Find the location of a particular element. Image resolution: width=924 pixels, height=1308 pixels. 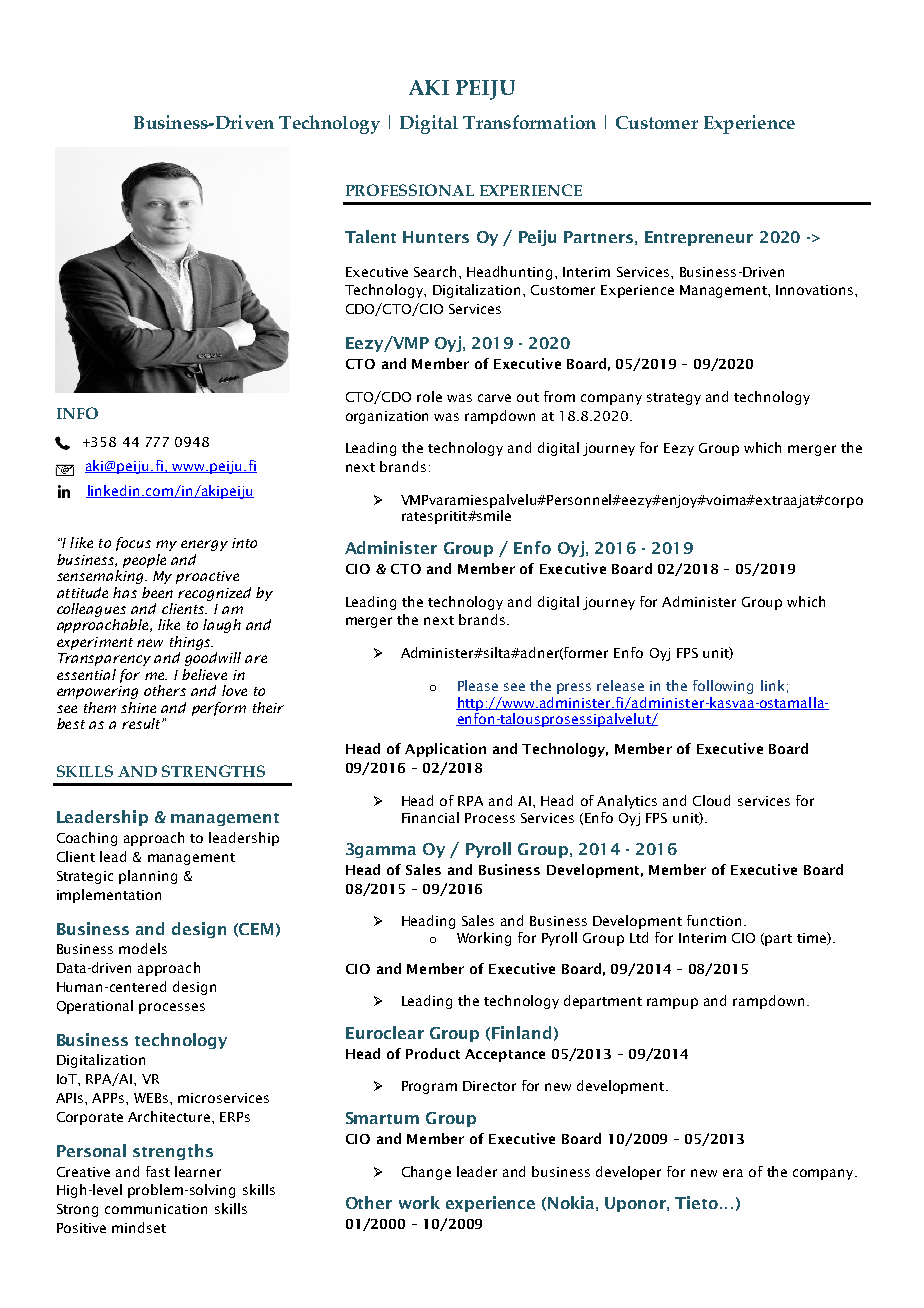

Entrepreneur is located at coordinates (699, 238).
